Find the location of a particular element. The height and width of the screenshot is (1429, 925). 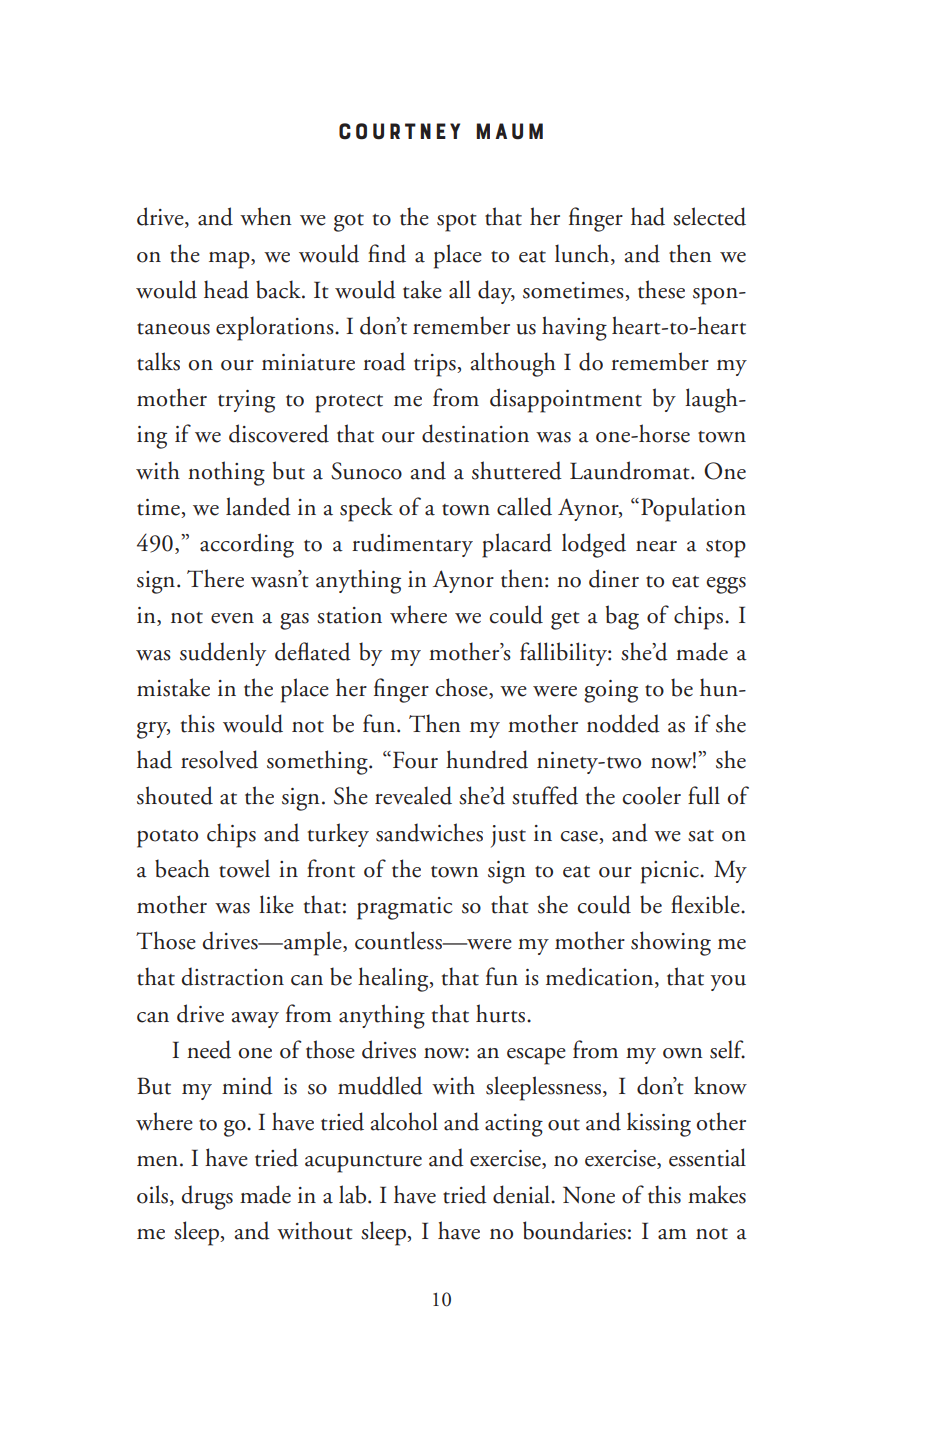

Courtney is located at coordinates (399, 131).
